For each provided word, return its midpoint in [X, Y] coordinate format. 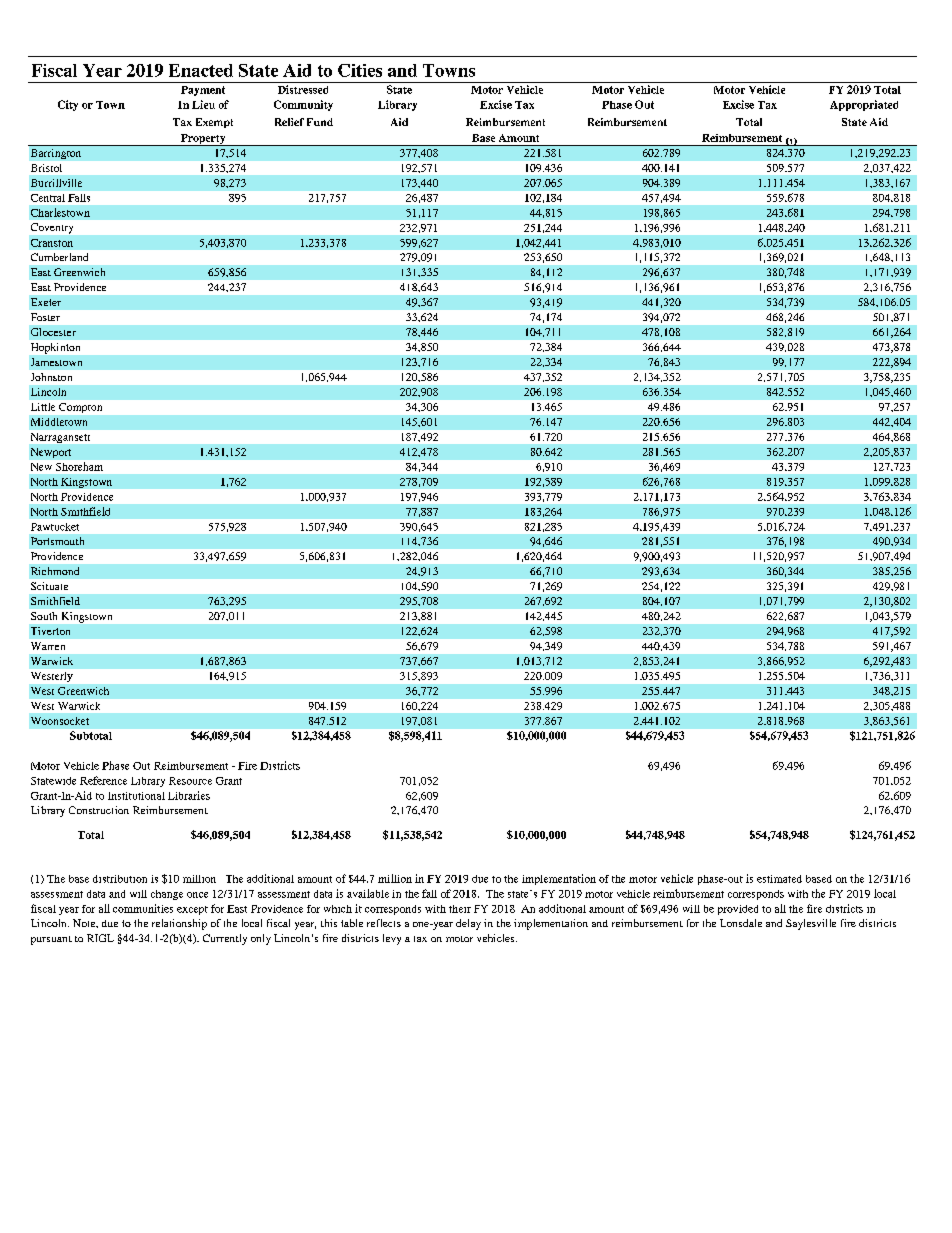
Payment [203, 91]
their [460, 909]
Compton [80, 408]
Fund [320, 122]
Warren [48, 646]
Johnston [51, 377]
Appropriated [864, 105]
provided [738, 910]
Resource [190, 781]
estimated [779, 879]
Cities [360, 70]
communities [143, 908]
